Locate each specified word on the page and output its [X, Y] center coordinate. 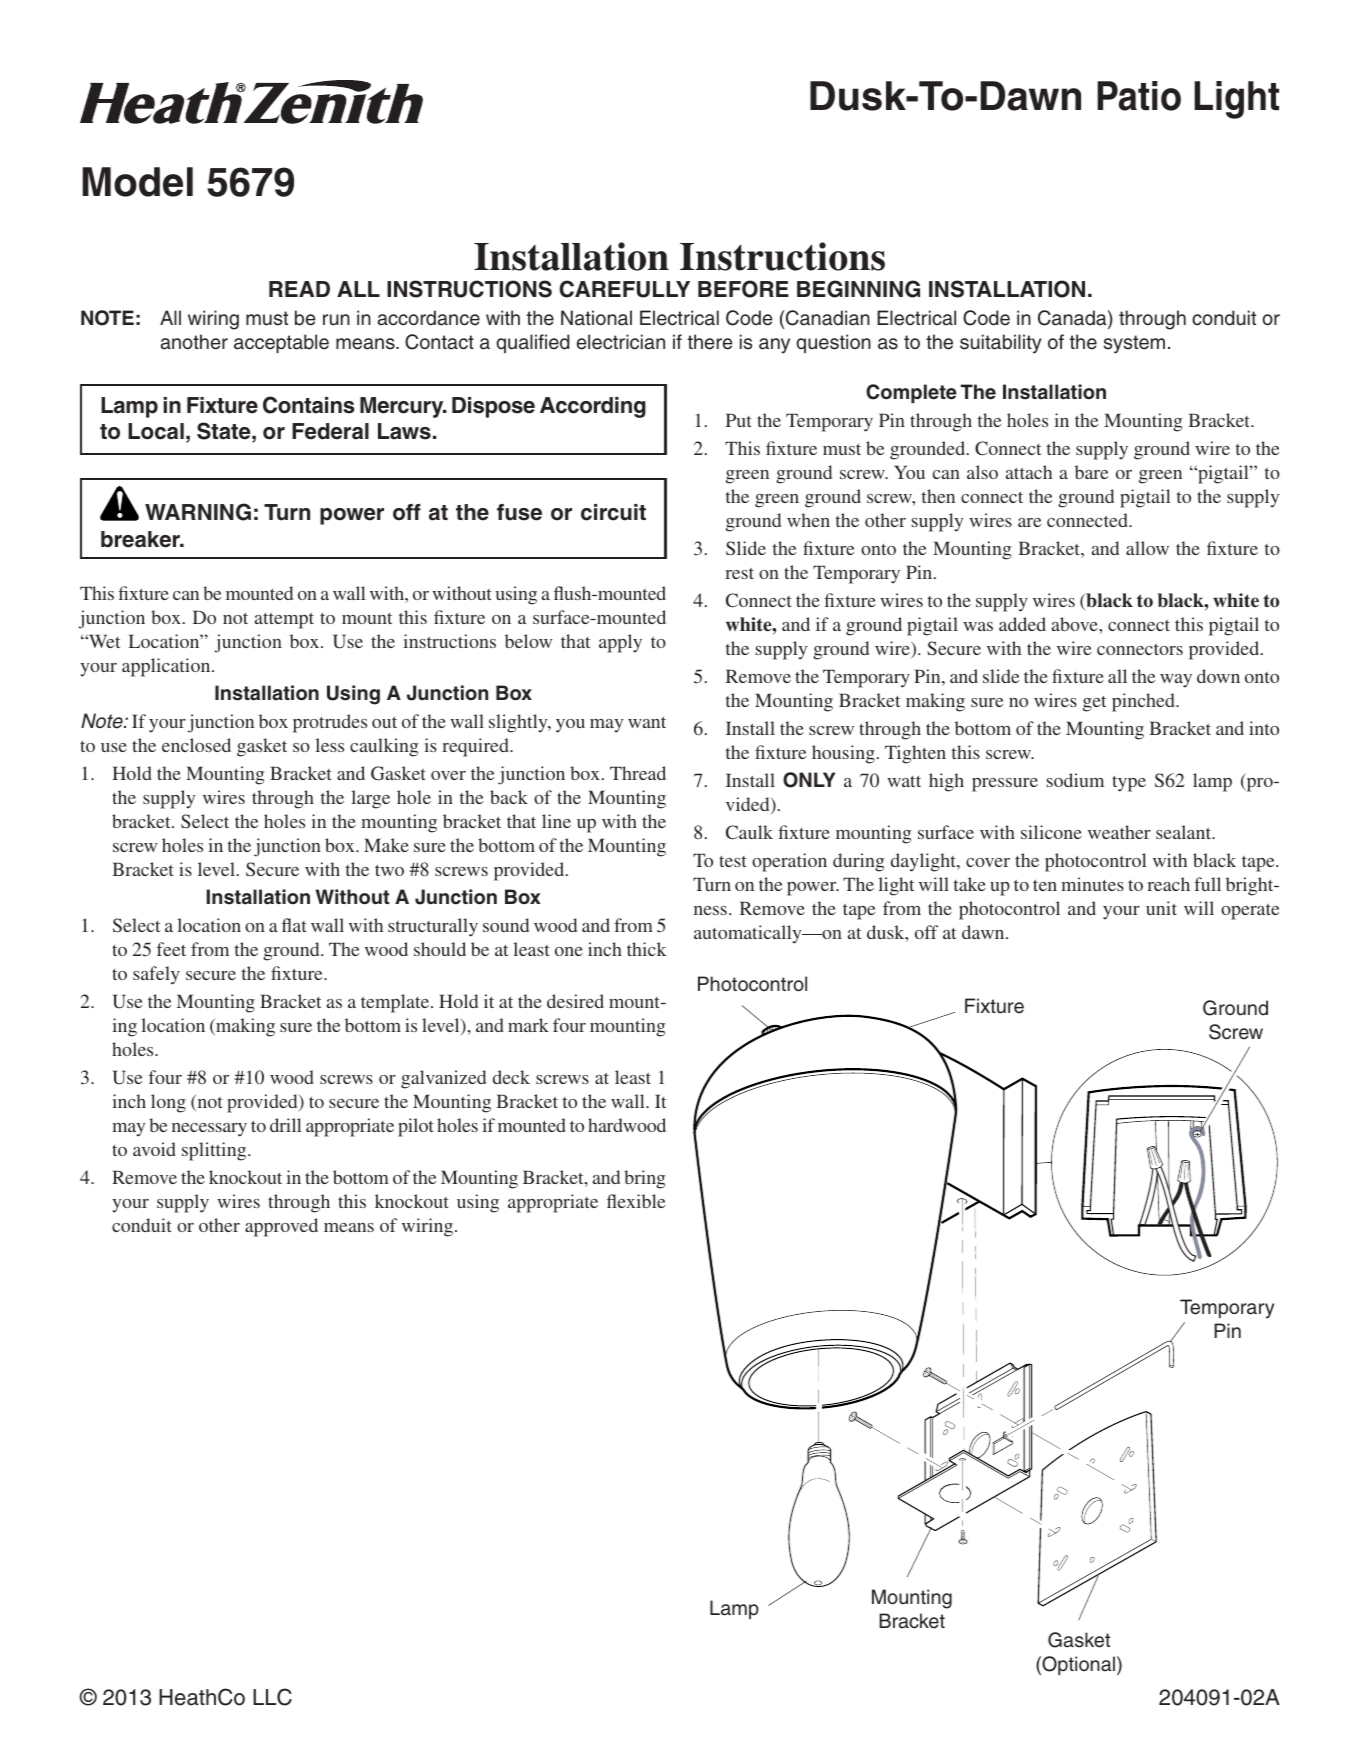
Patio [1139, 96]
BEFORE [743, 289]
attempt [284, 621]
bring [645, 1179]
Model [137, 182]
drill [285, 1125]
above [1076, 624]
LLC [272, 1697]
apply [620, 643]
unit [1161, 908]
